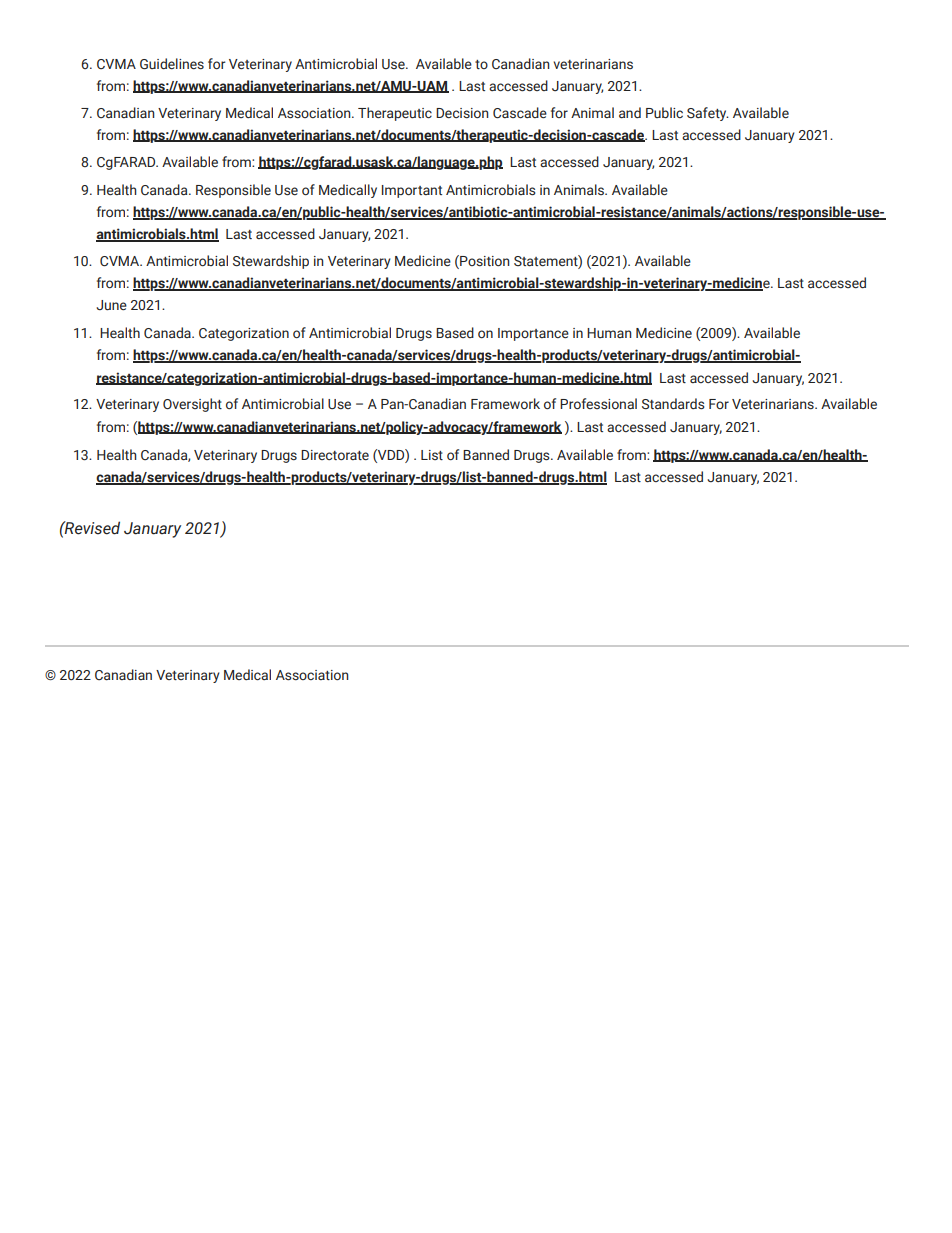 The width and height of the screenshot is (952, 1233). What do you see at coordinates (412, 191) in the screenshot?
I see `Important` at bounding box center [412, 191].
